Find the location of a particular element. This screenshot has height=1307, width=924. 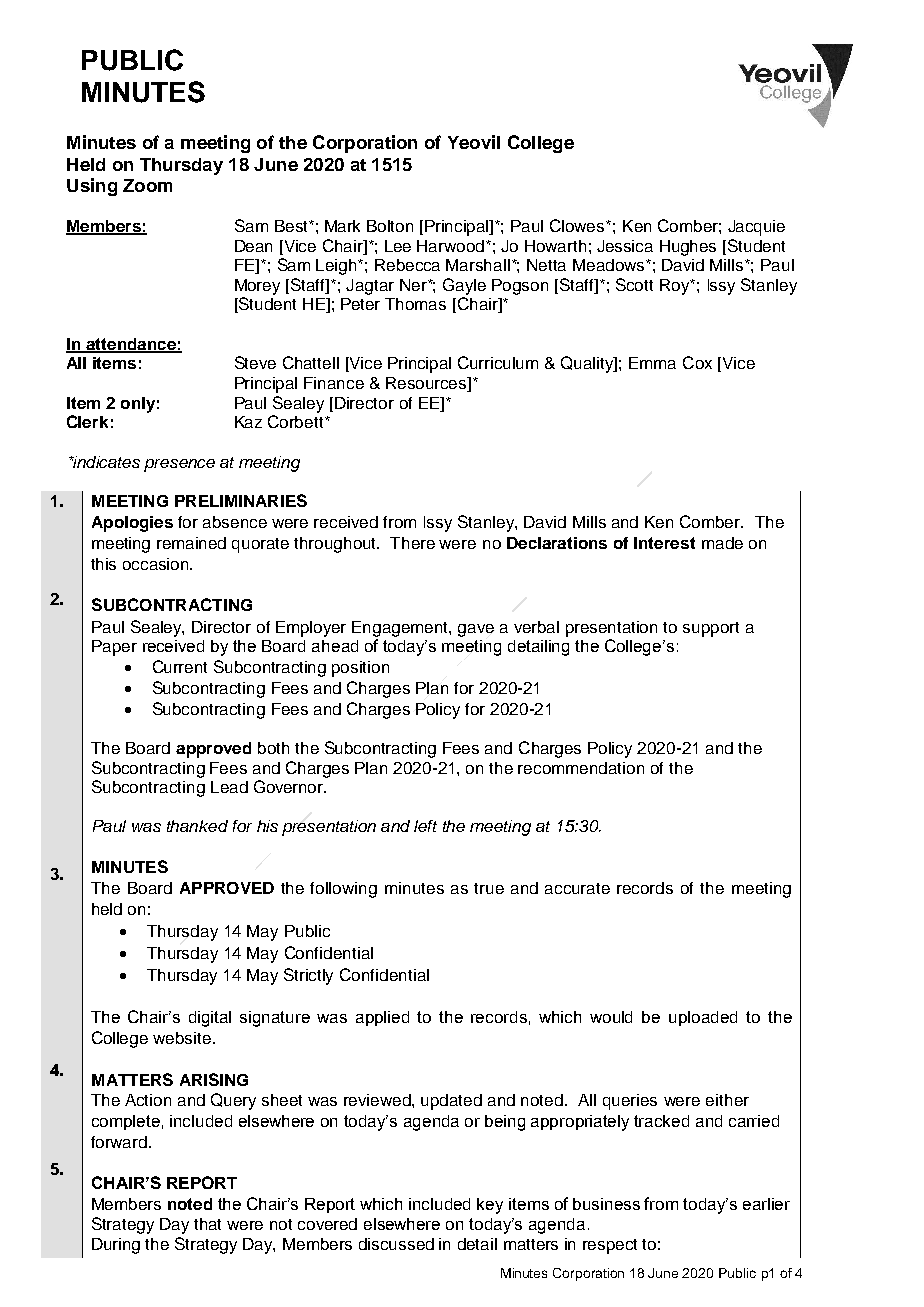

discussed is located at coordinates (396, 1244).
